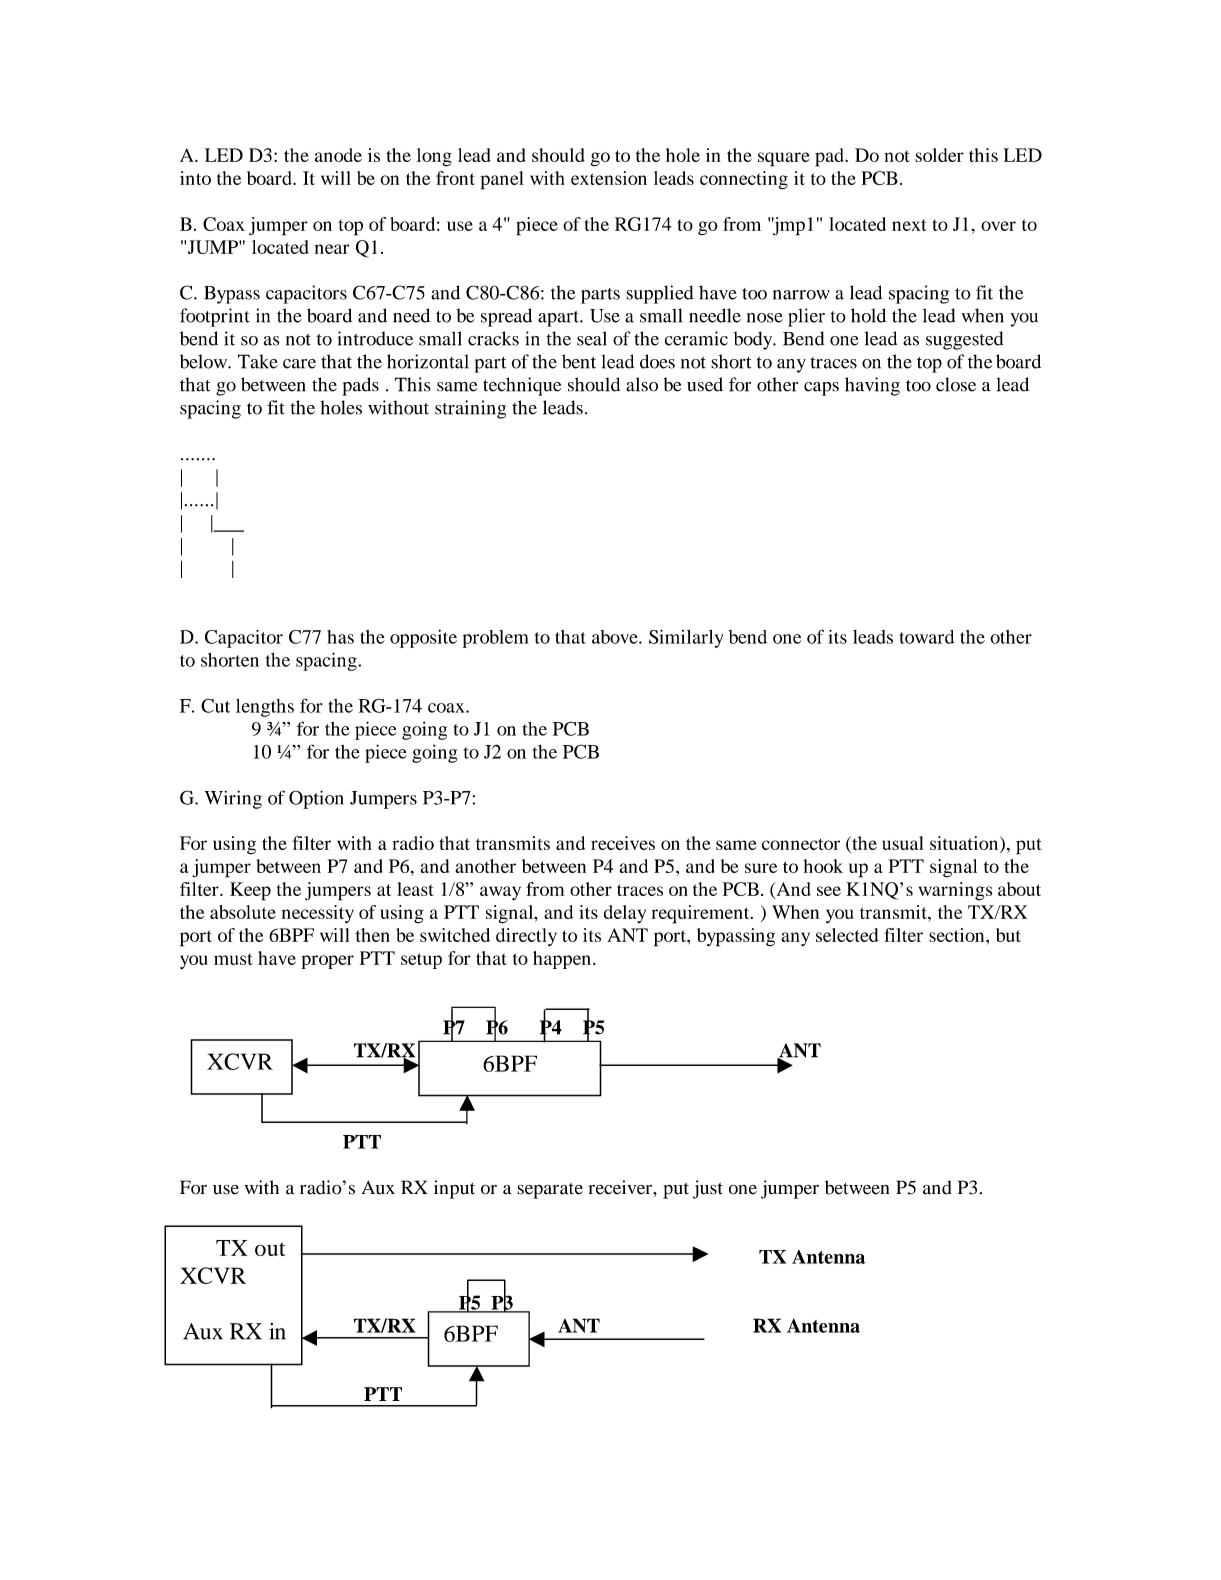 The height and width of the document is (1580, 1221). Describe the element at coordinates (939, 155) in the document. I see `solder` at that location.
